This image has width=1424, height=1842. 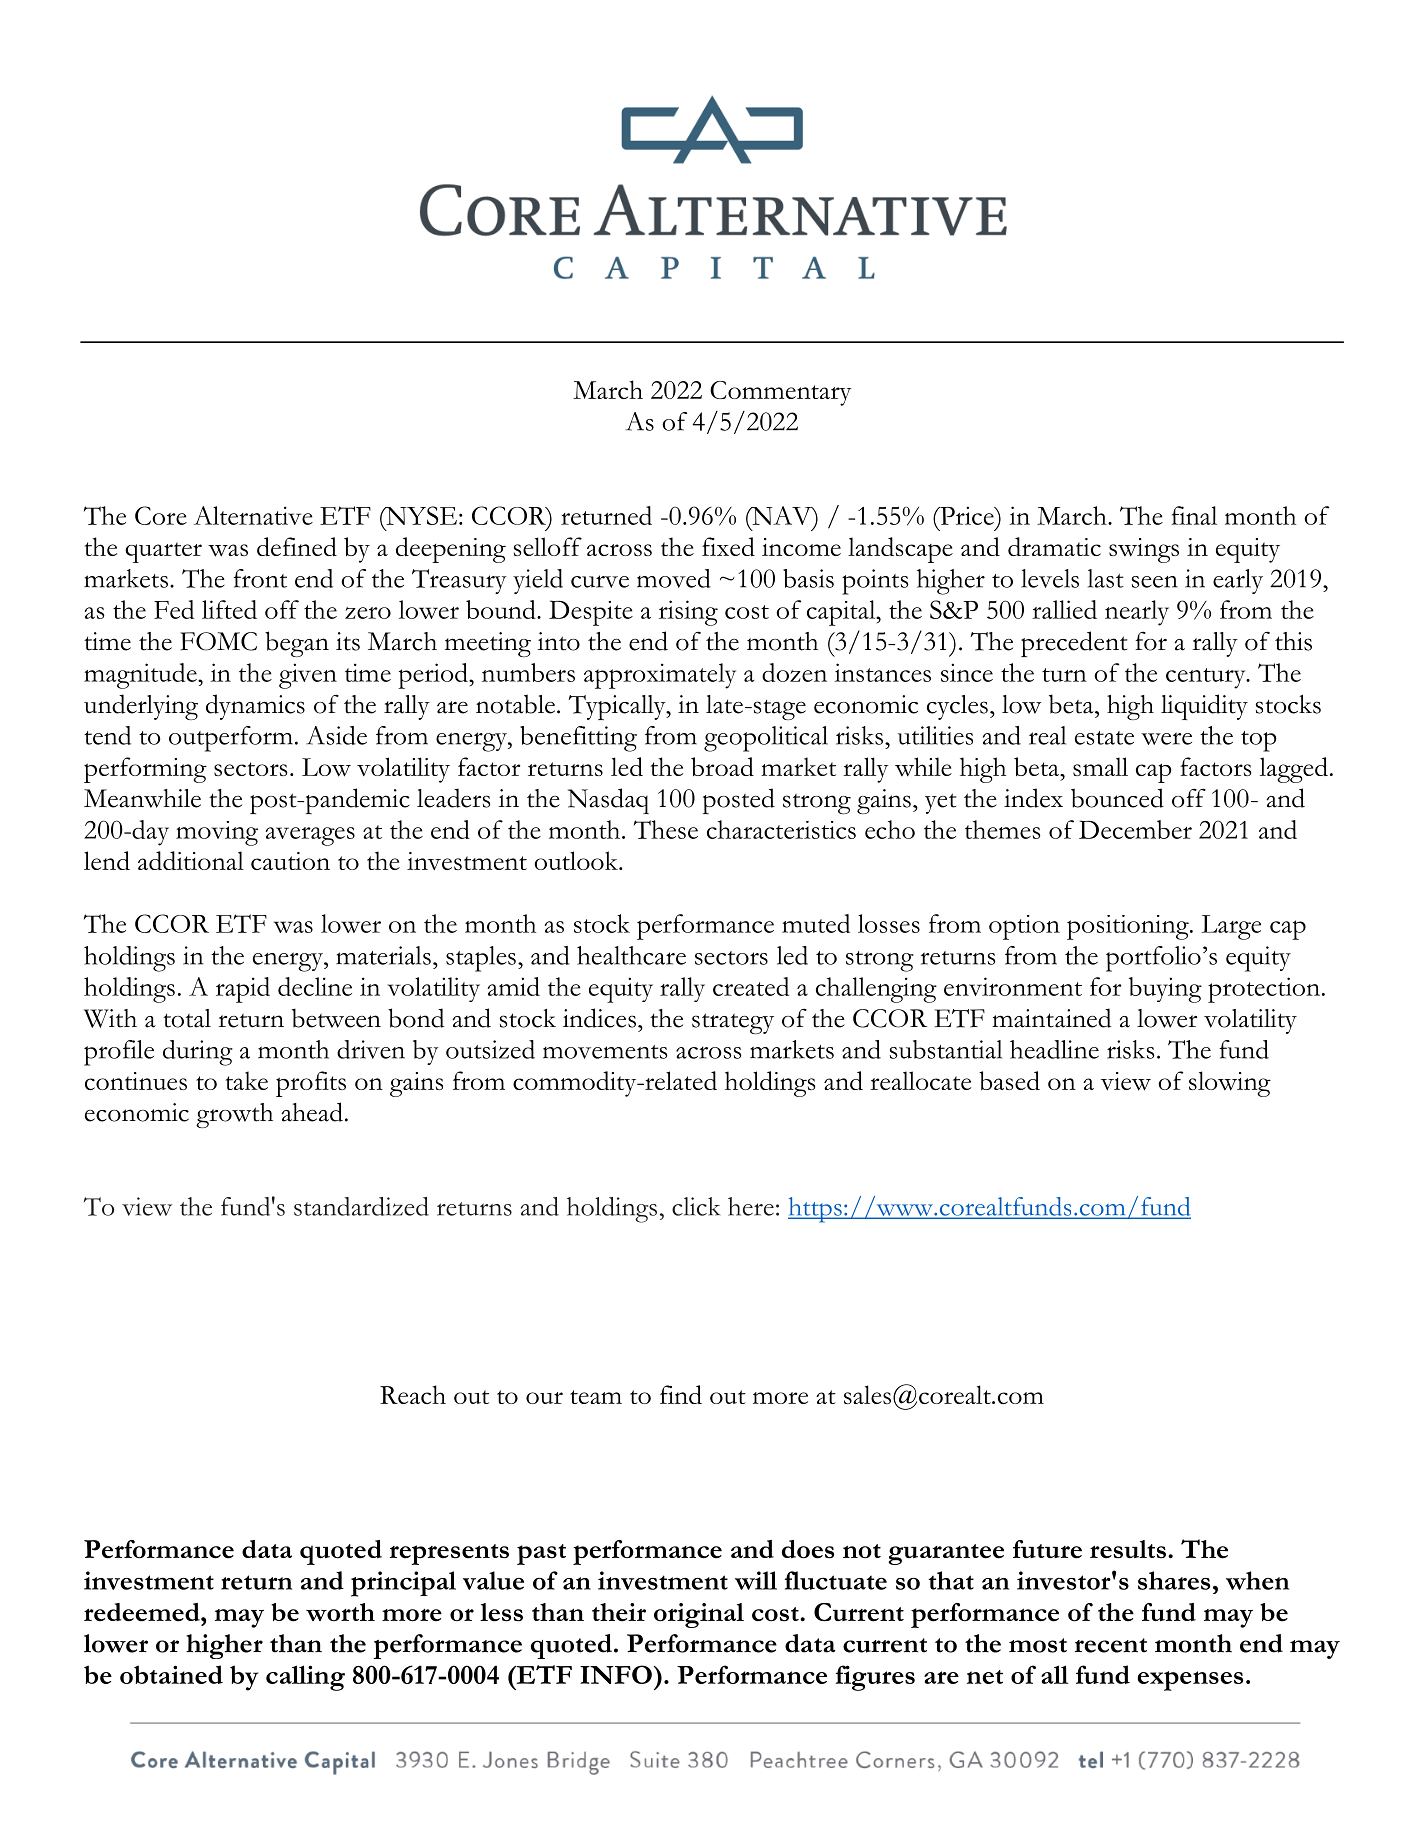 I want to click on Commentary, so click(x=781, y=393).
